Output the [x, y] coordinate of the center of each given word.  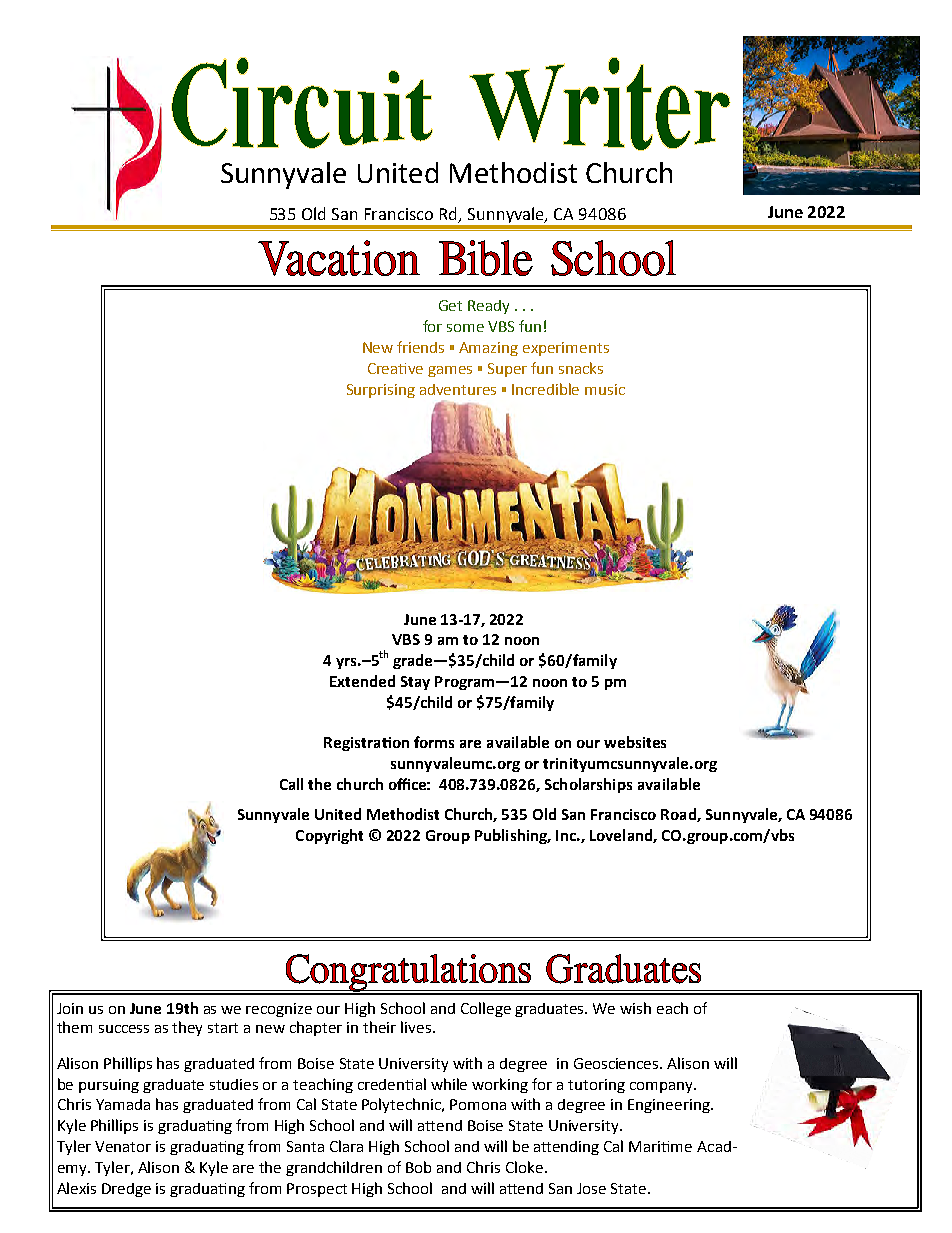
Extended [362, 681]
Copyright [329, 836]
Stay [415, 683]
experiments [566, 349]
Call [291, 784]
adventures [458, 389]
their [379, 1027]
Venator [123, 1146]
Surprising [381, 391]
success [124, 1029]
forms [434, 742]
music [605, 389]
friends [420, 347]
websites [635, 742]
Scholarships [588, 785]
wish [635, 1008]
